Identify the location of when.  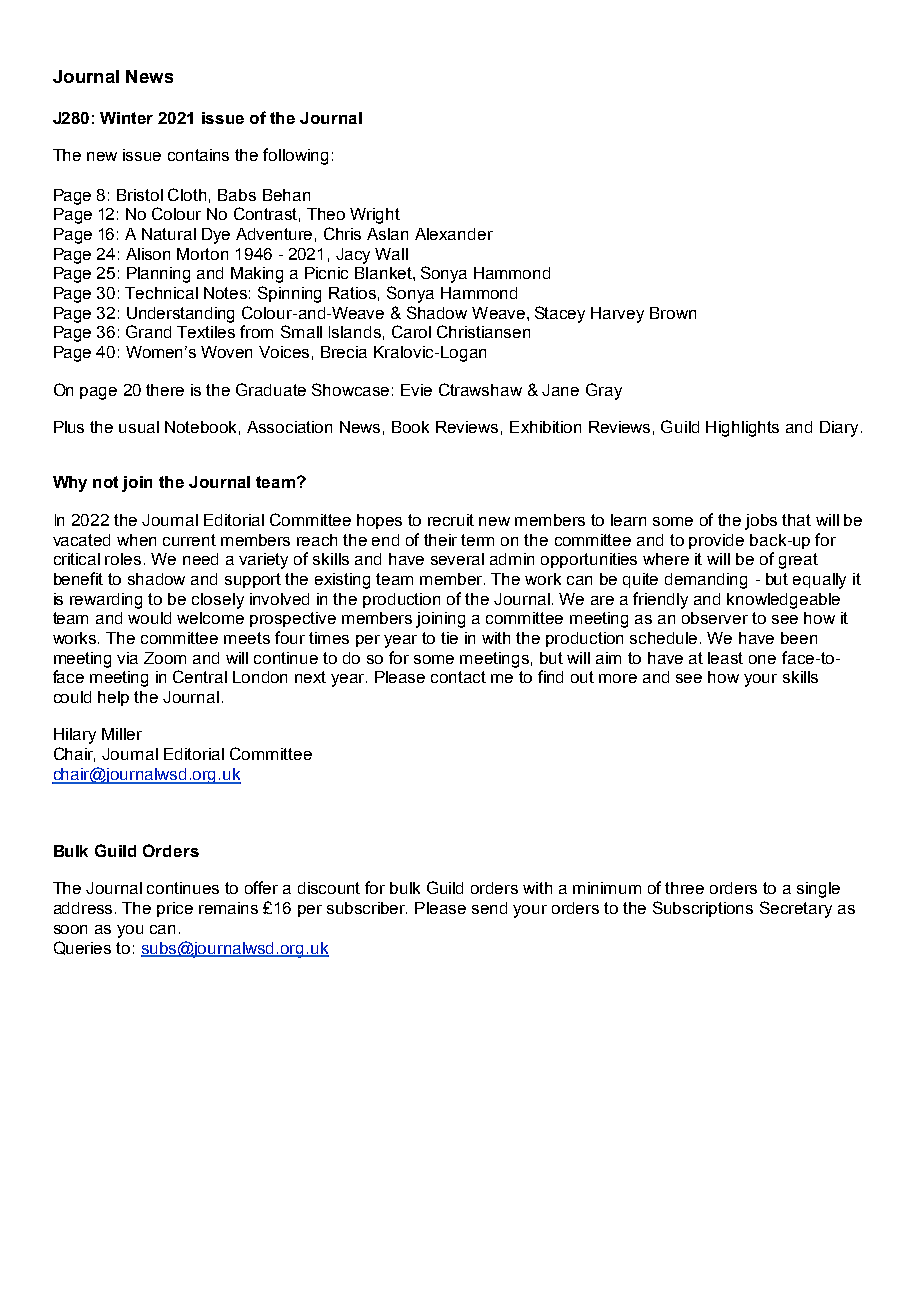
(136, 540).
